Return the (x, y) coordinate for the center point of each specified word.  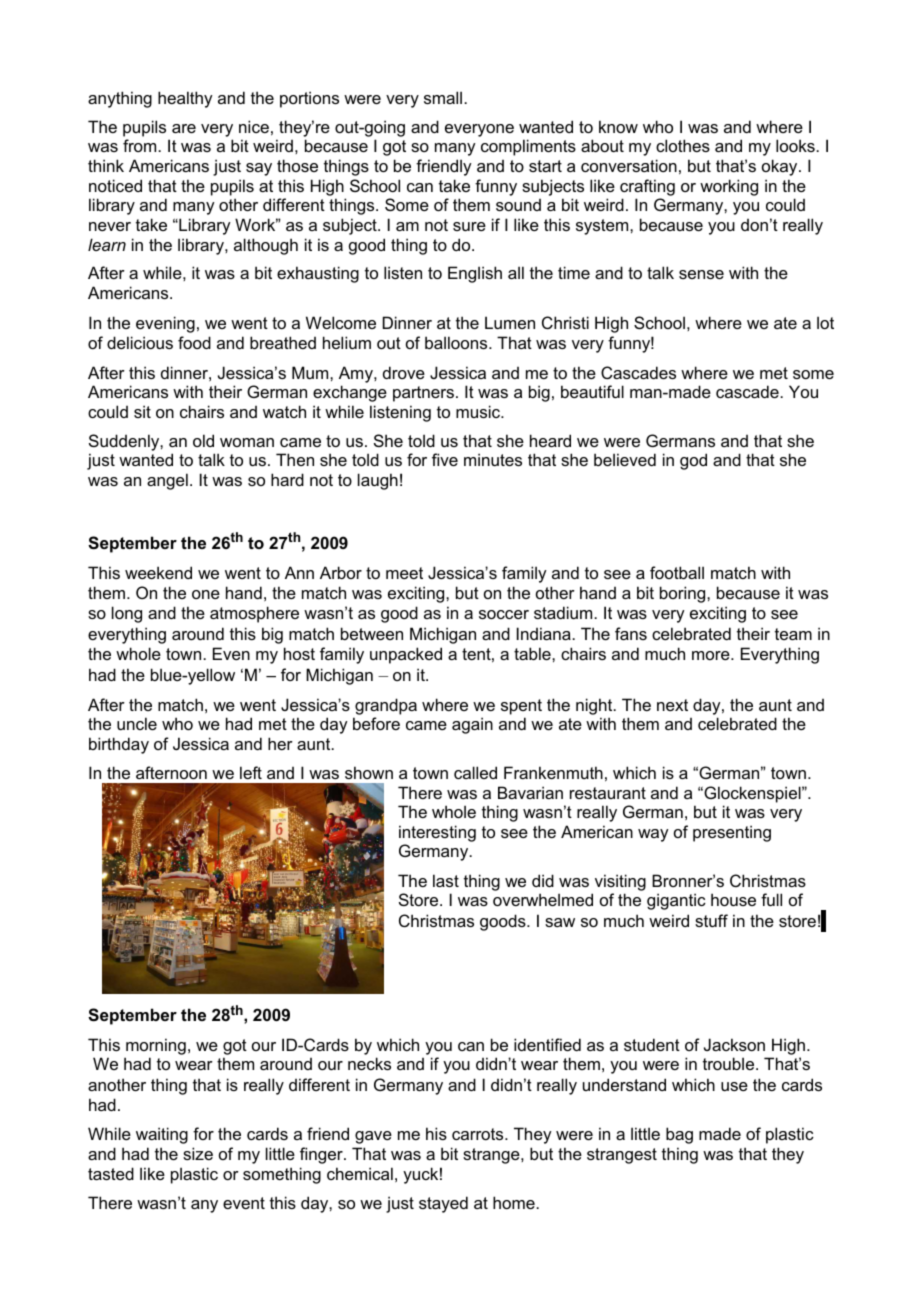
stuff (711, 920)
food (194, 342)
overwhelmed (543, 899)
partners (423, 394)
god (693, 461)
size (198, 1153)
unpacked (406, 655)
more (712, 655)
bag (679, 1135)
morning (156, 1046)
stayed (443, 1204)
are (184, 128)
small (444, 97)
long (127, 614)
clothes (683, 145)
